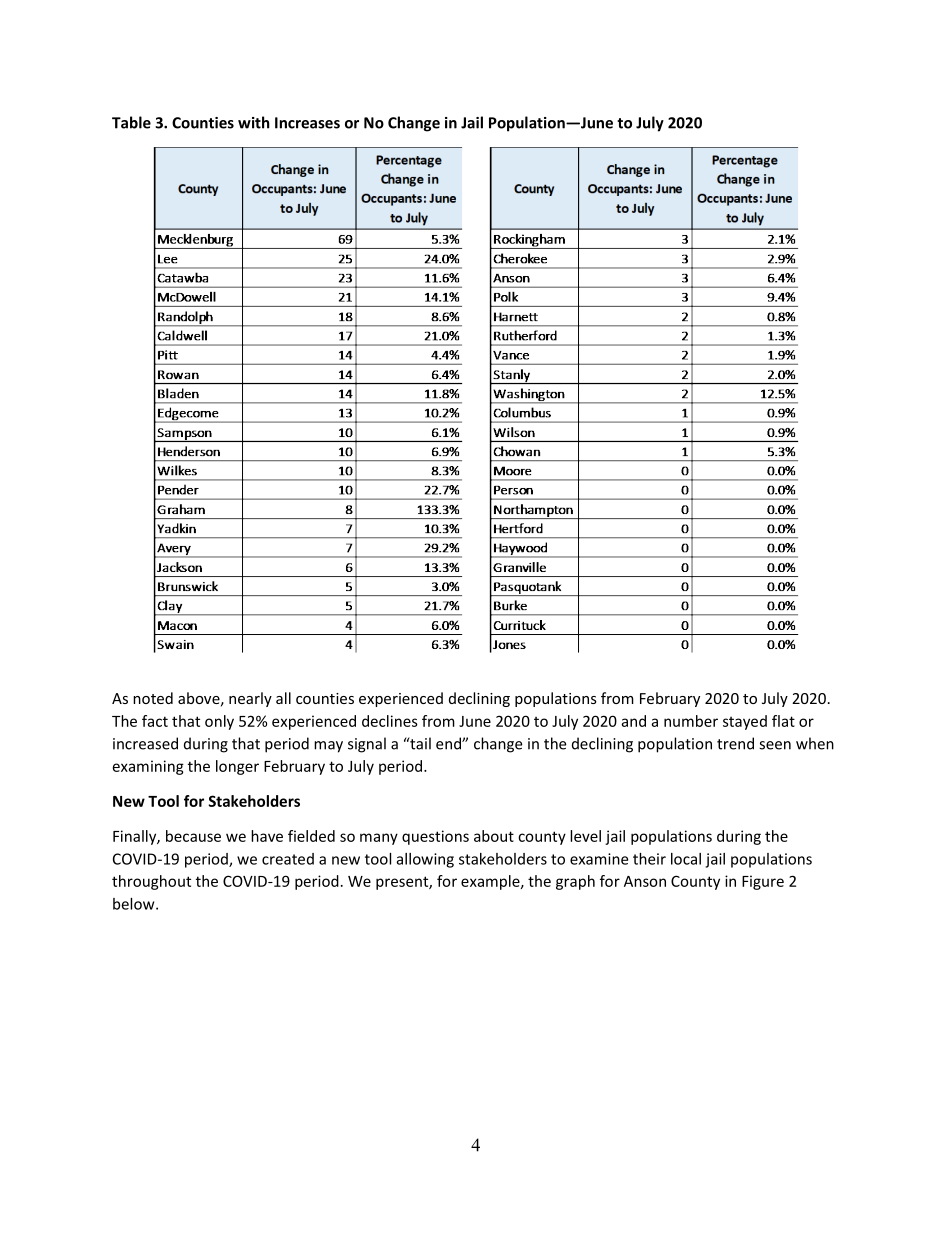 Image resolution: width=952 pixels, height=1233 pixels. Describe the element at coordinates (425, 860) in the document. I see `allowing` at that location.
